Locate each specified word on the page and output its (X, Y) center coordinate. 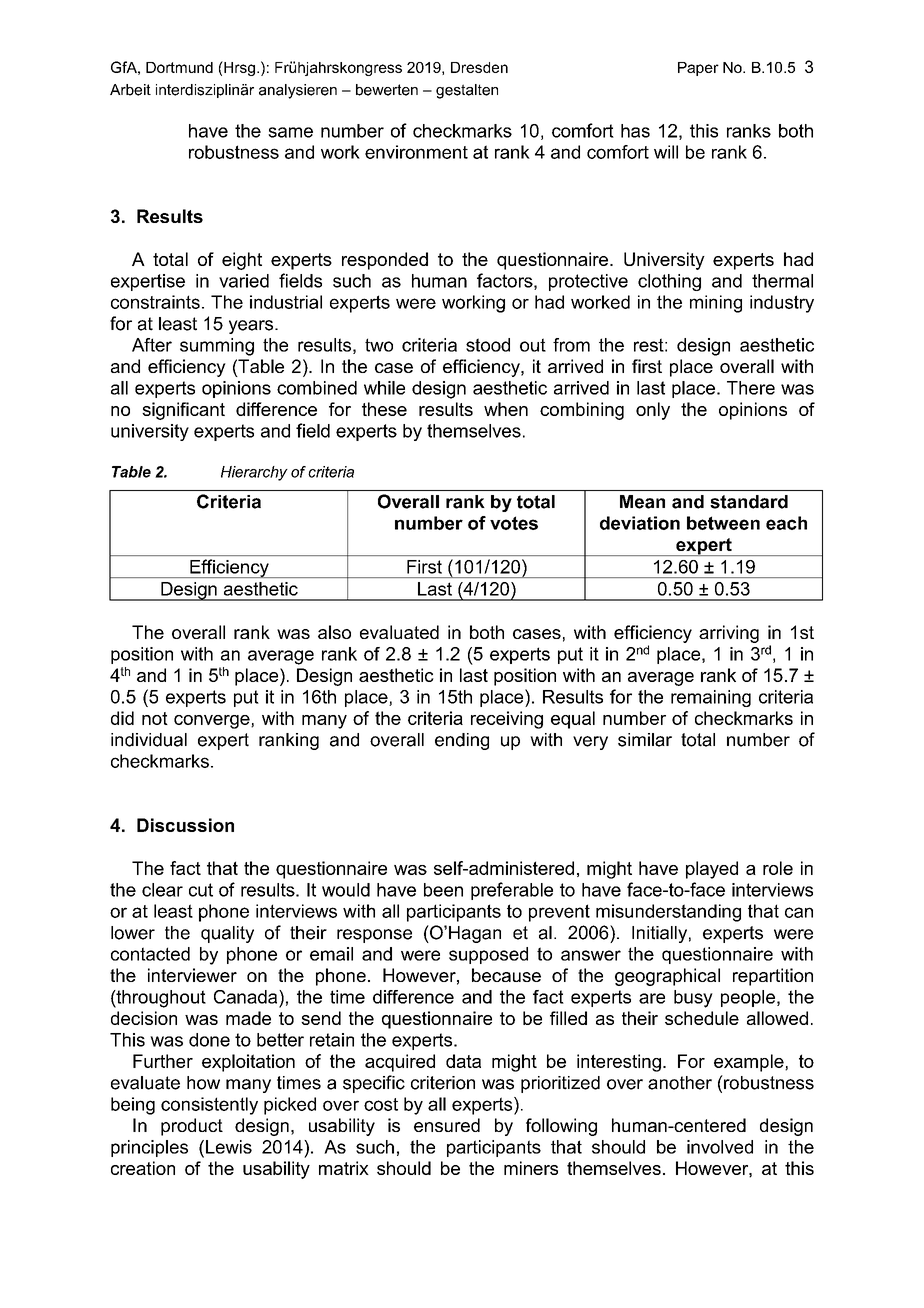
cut (201, 890)
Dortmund (179, 67)
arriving (729, 634)
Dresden (479, 67)
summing (217, 347)
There (751, 388)
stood (488, 345)
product (192, 1127)
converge (213, 722)
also (334, 632)
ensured (447, 1125)
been (443, 890)
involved (720, 1147)
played (712, 870)
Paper (698, 69)
